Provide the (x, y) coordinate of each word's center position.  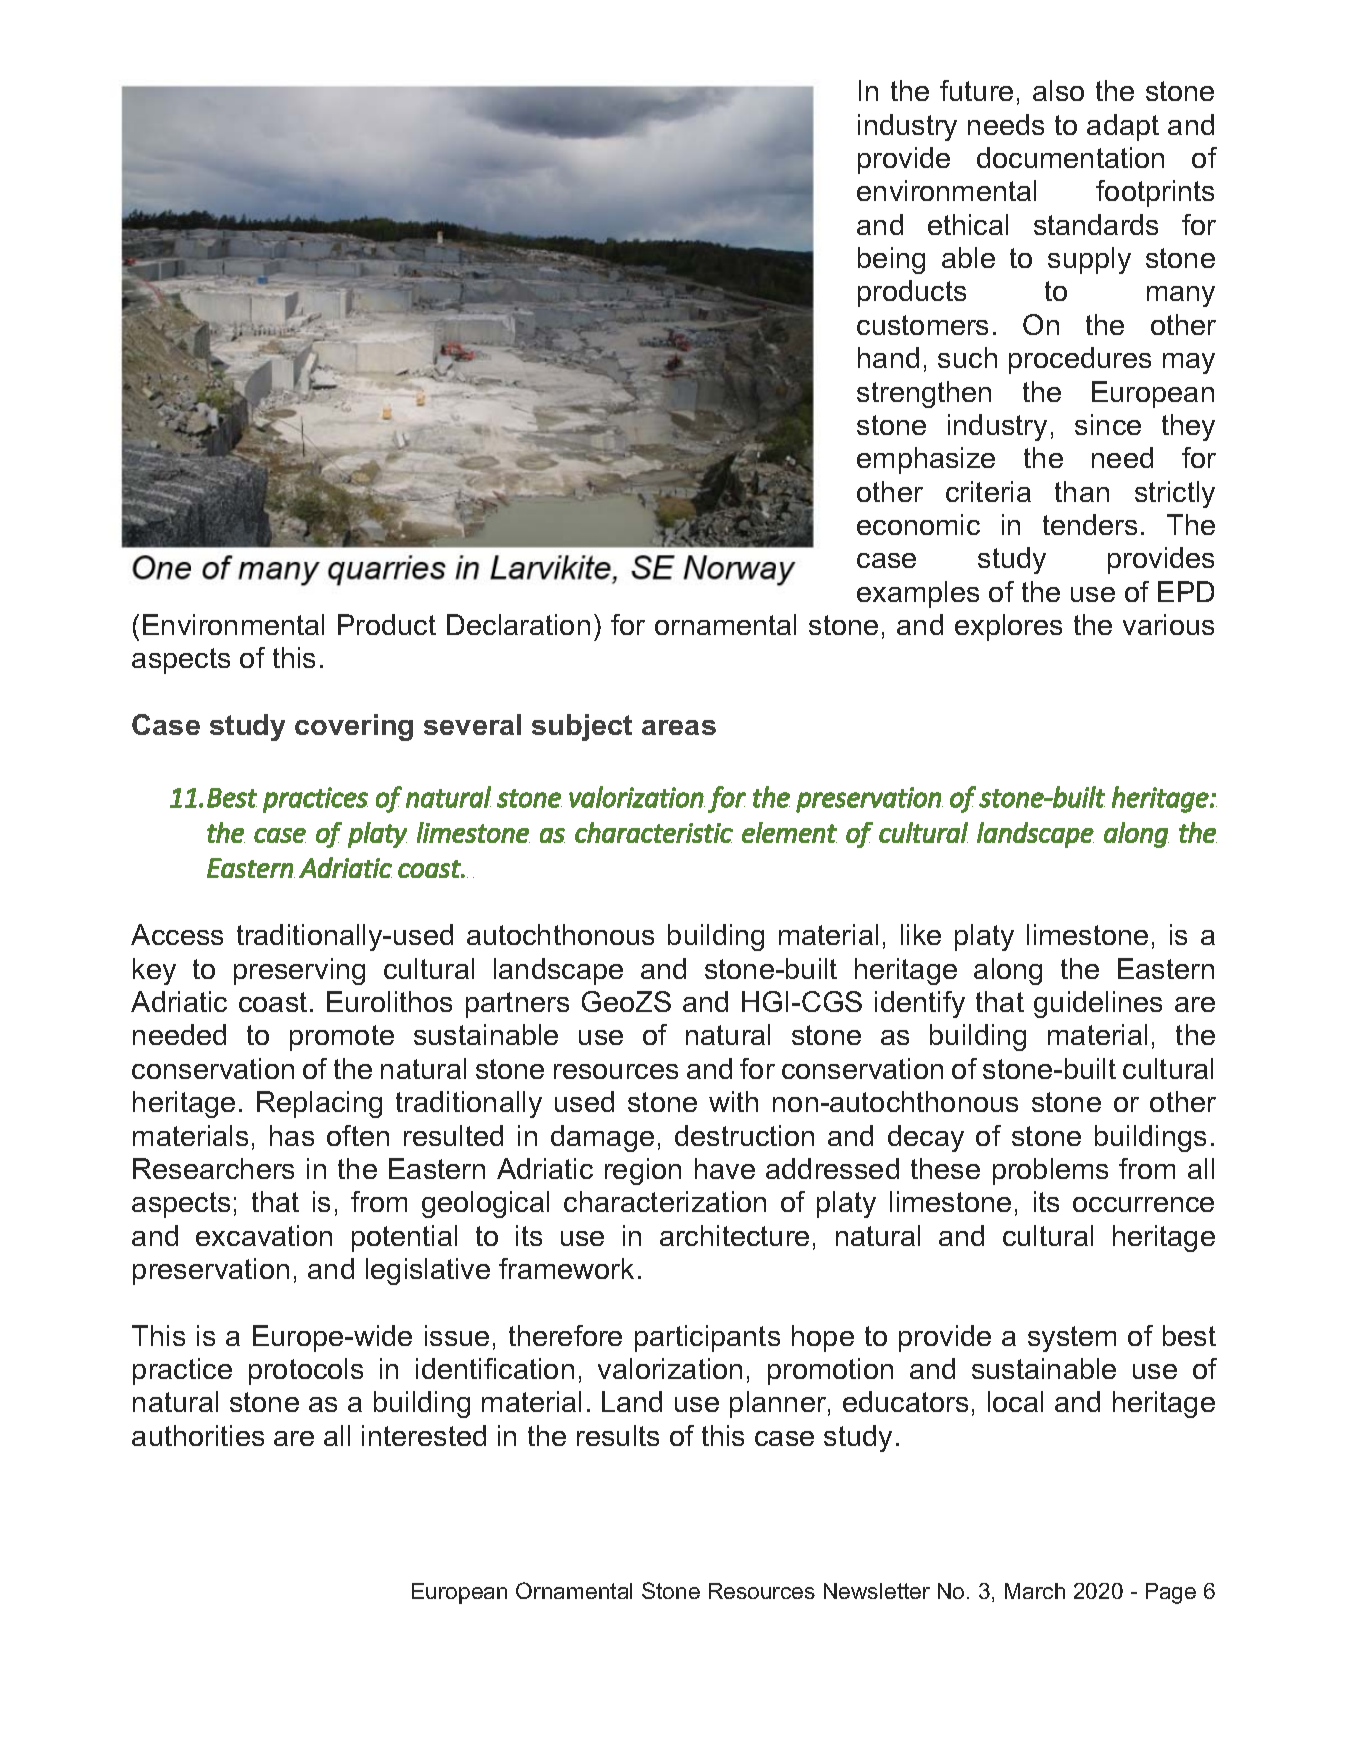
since (1108, 424)
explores (1008, 627)
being (891, 260)
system (1072, 1339)
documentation (1070, 157)
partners (517, 1005)
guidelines (1098, 1004)
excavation (264, 1235)
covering (354, 727)
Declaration (518, 624)
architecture (734, 1235)
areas (679, 727)
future (976, 90)
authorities (198, 1435)
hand (888, 357)
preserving (299, 971)
